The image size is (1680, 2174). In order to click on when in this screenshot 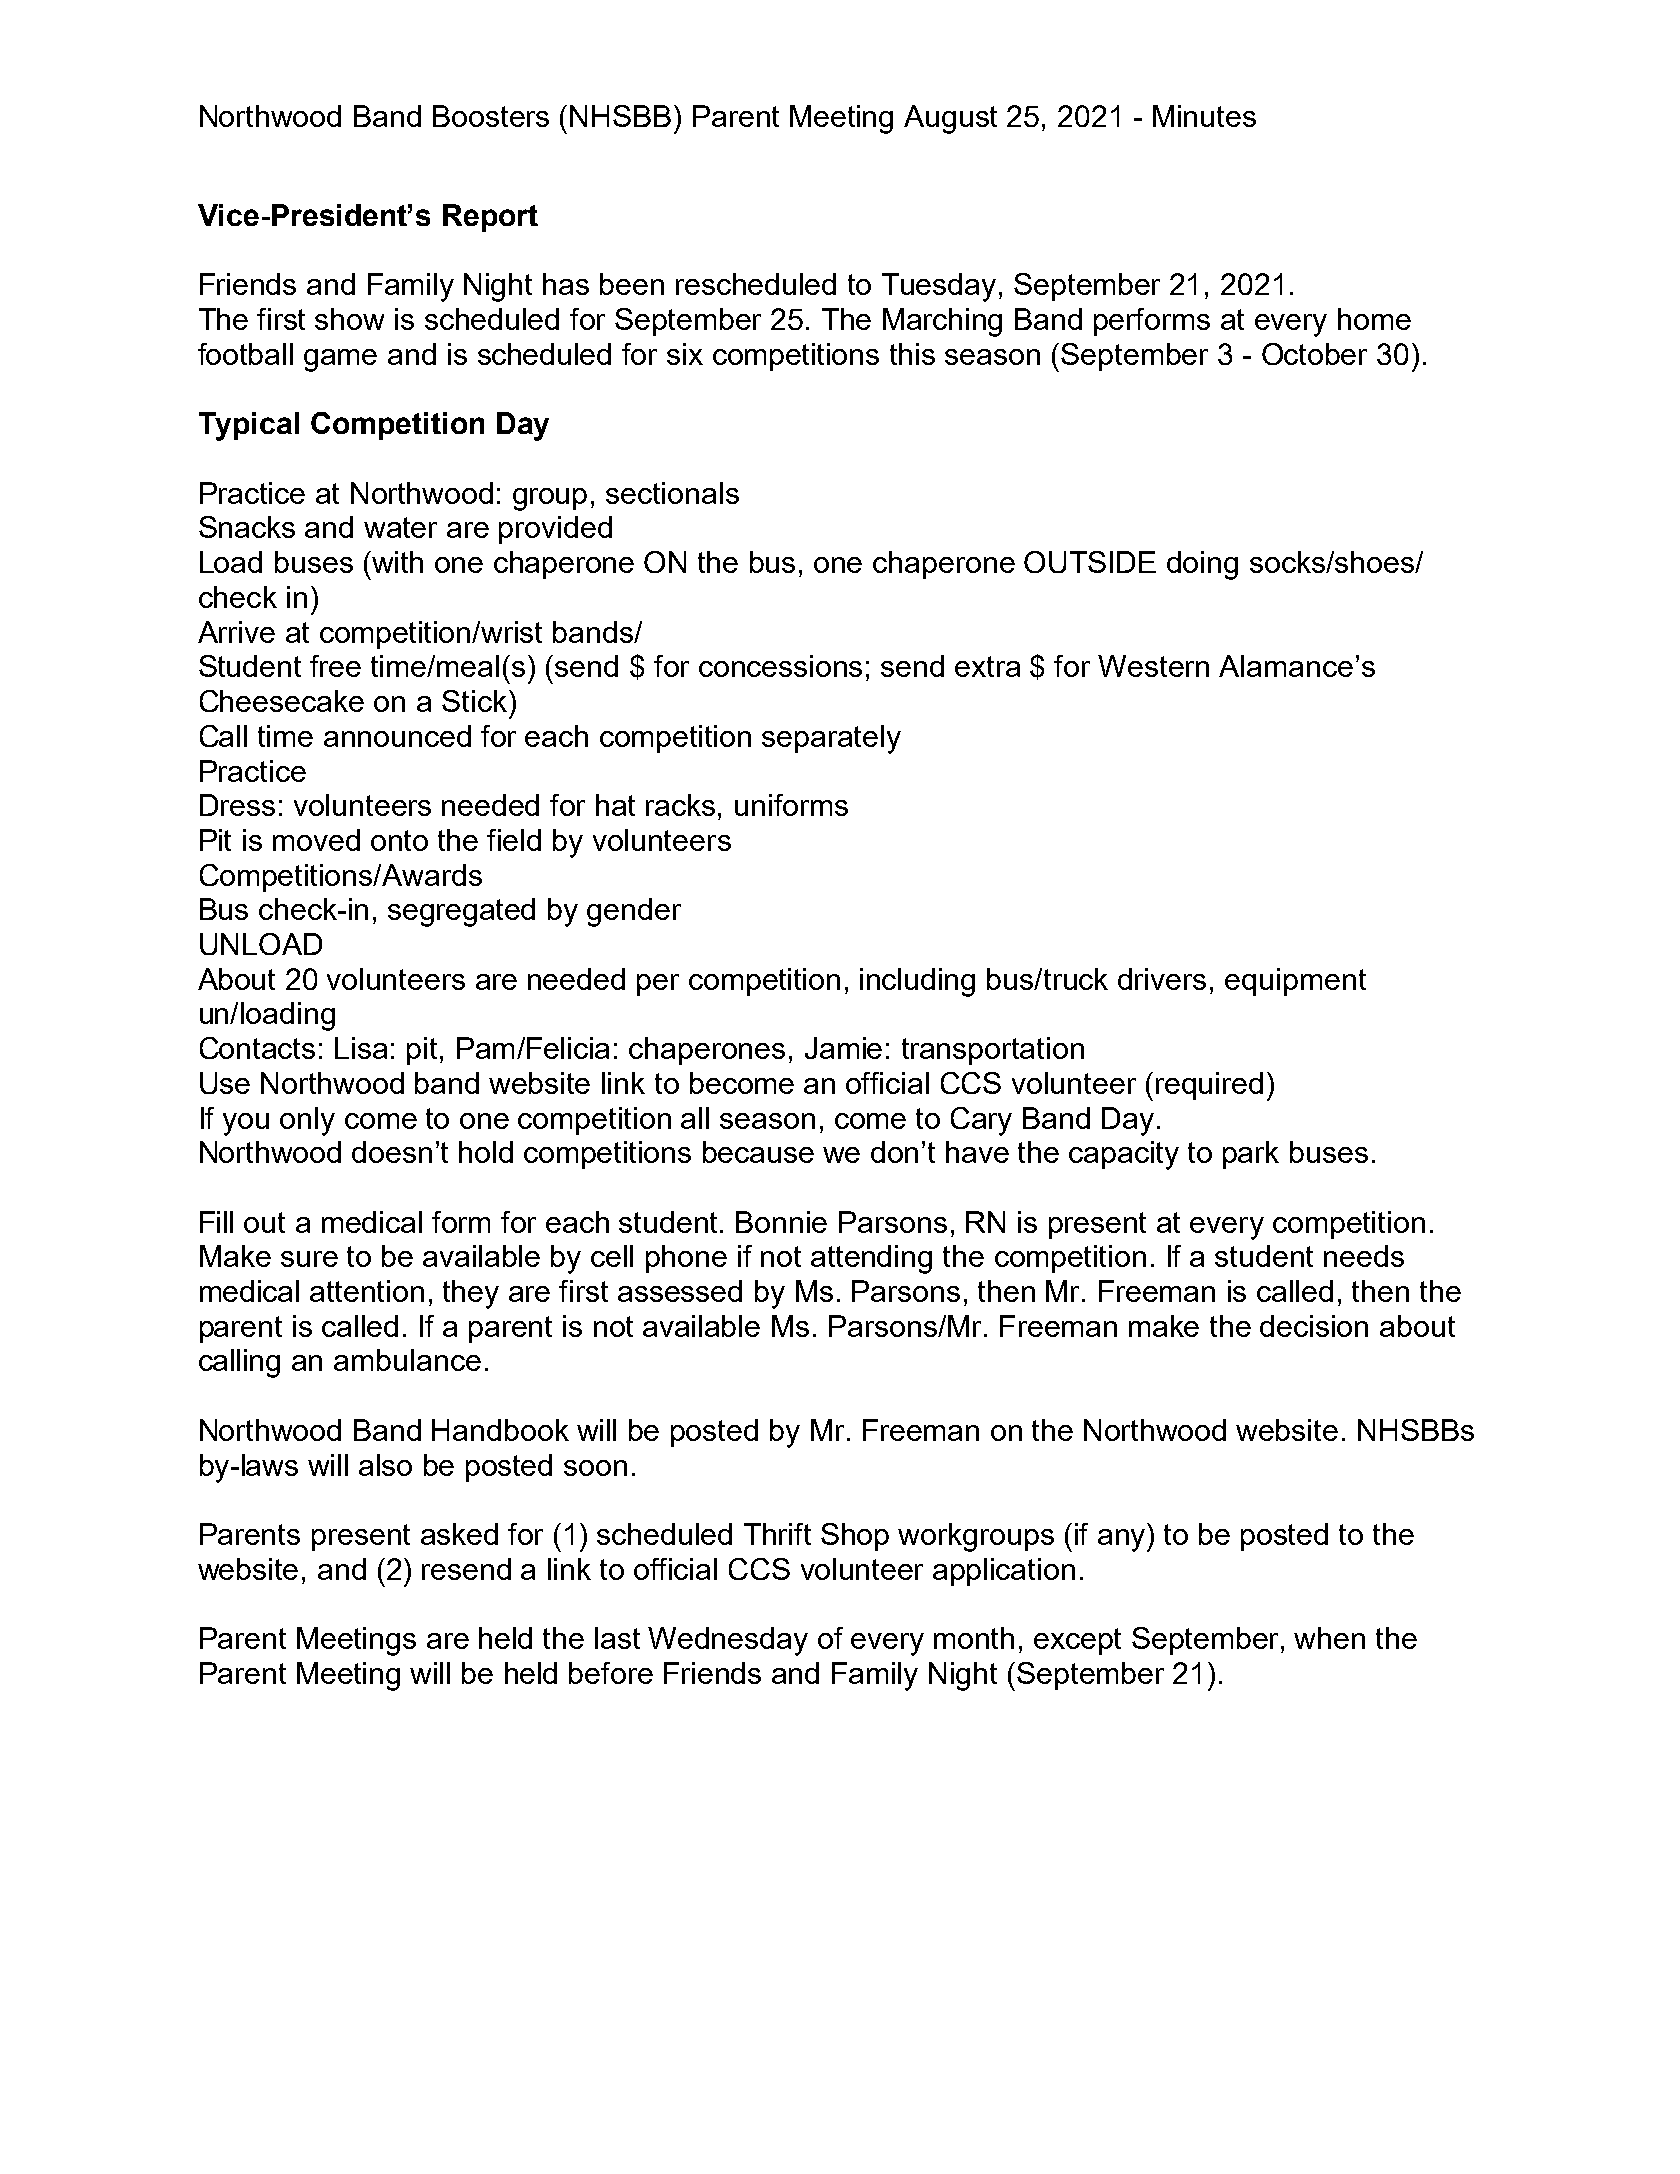, I will do `click(1329, 1638)`.
